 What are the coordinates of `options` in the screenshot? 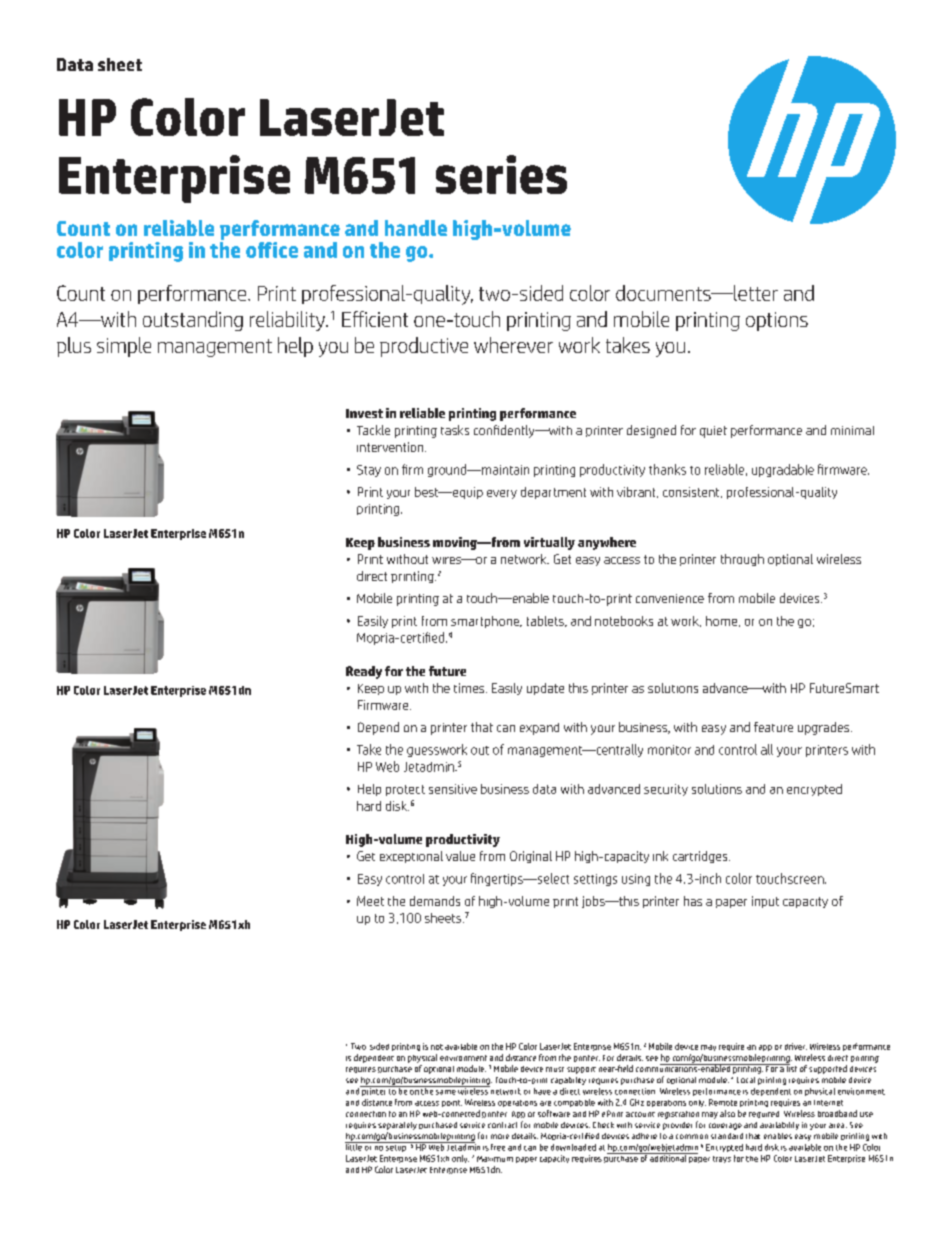 It's located at (777, 321).
